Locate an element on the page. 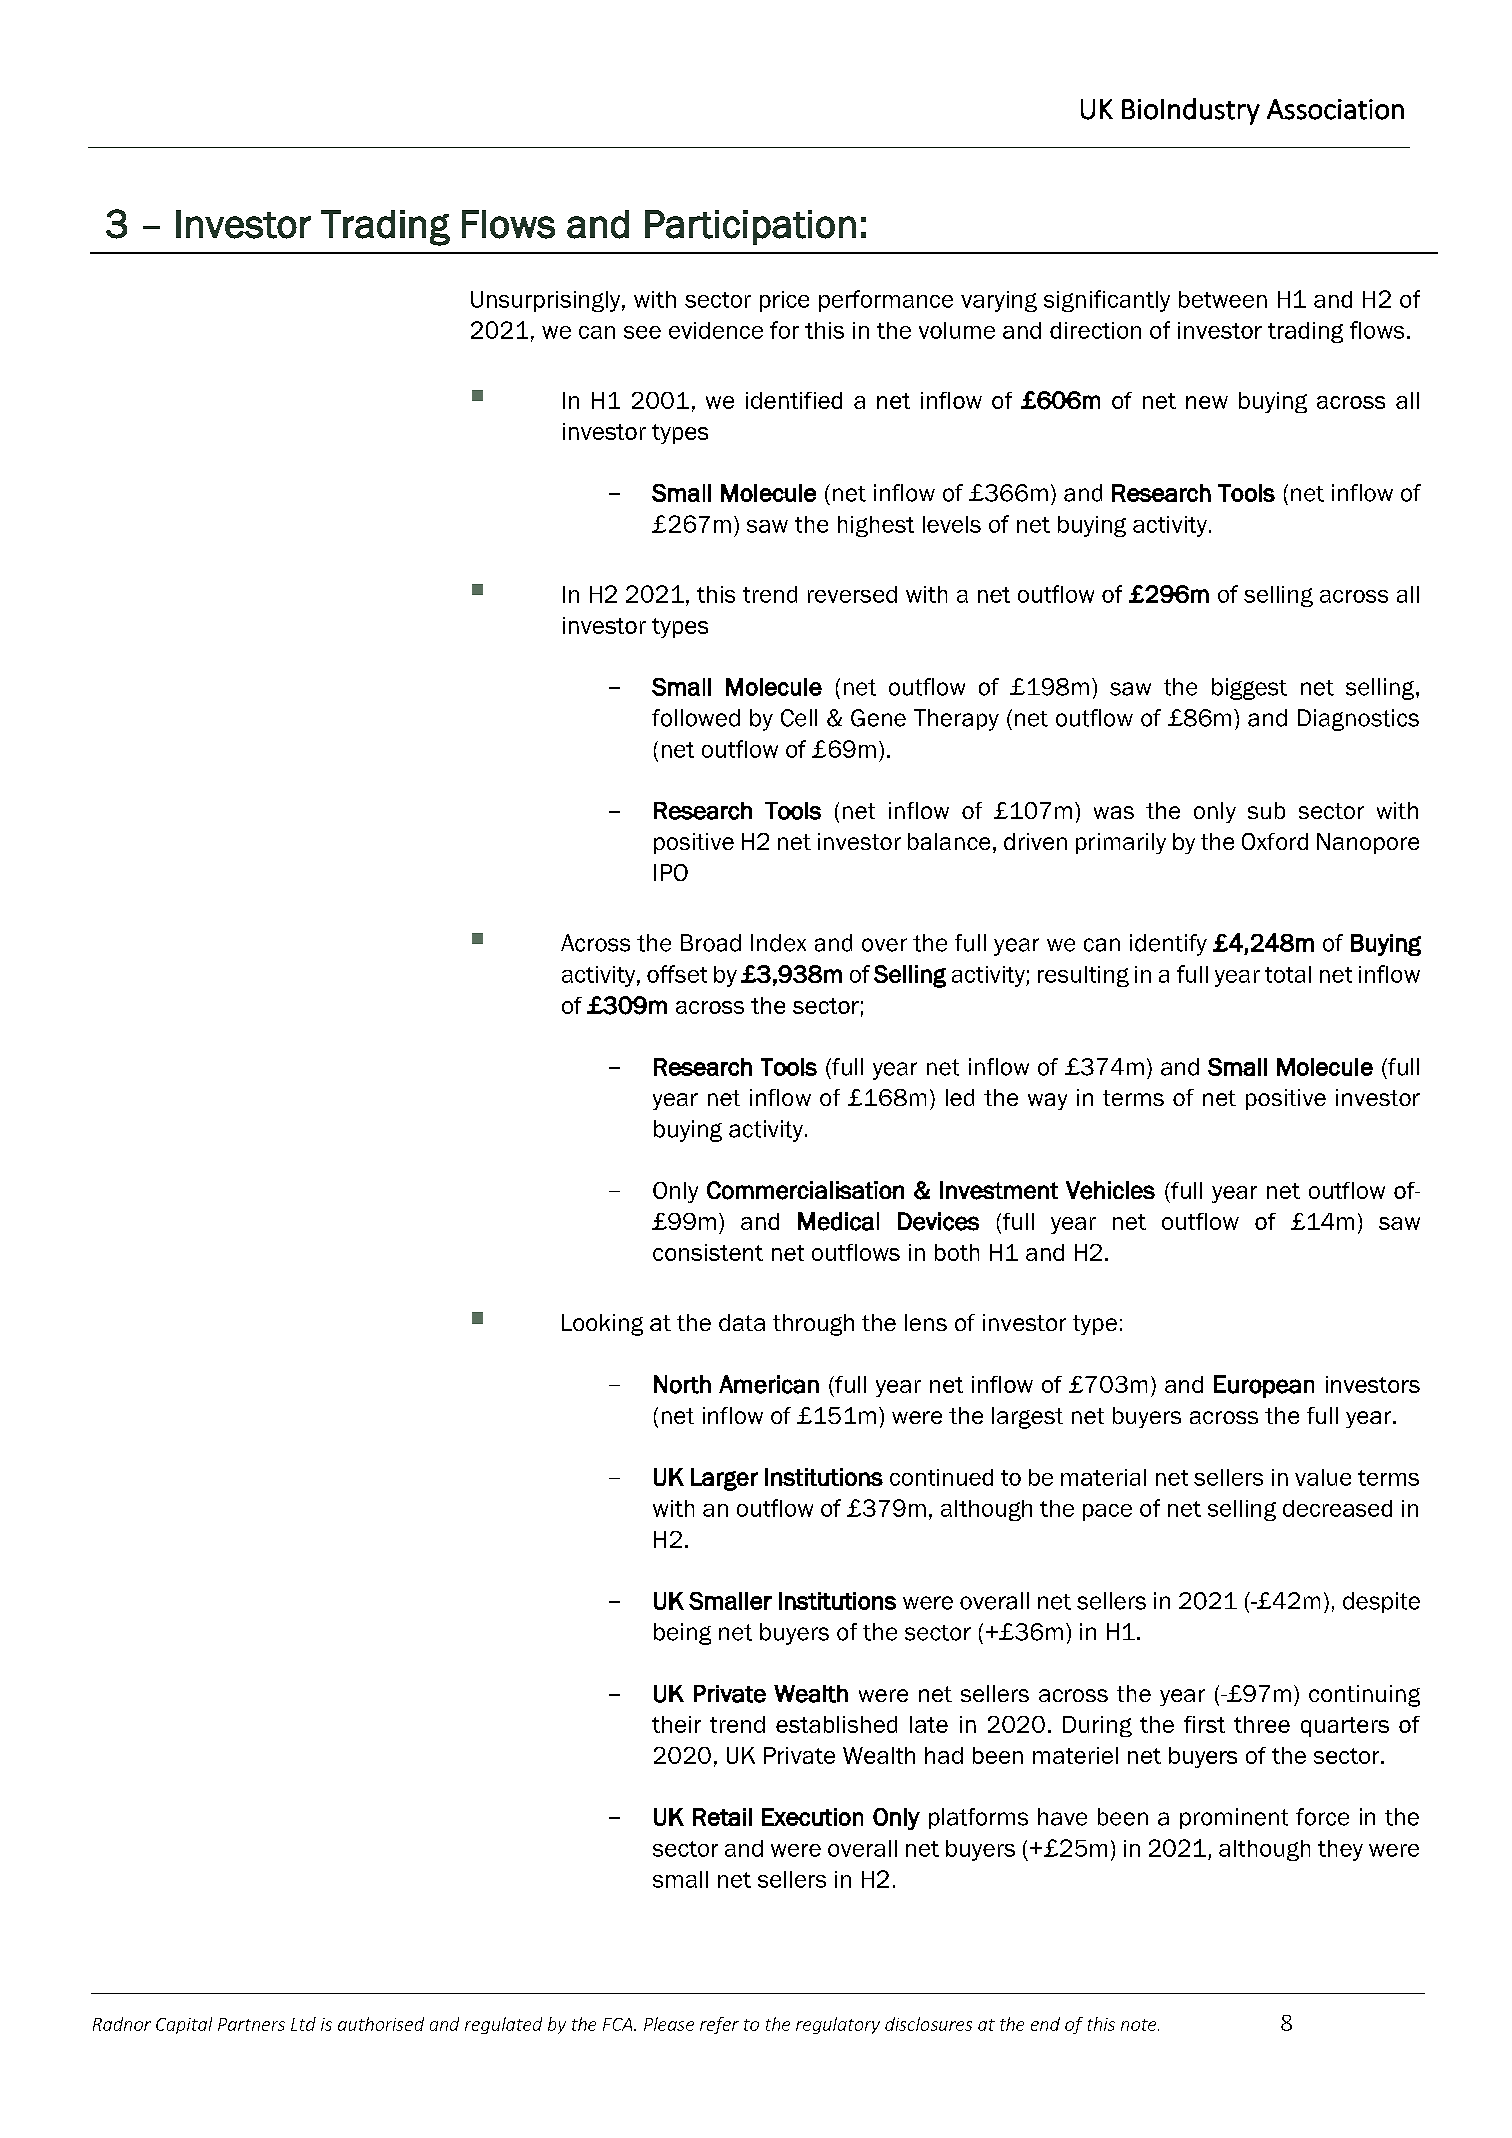 The height and width of the image is (2138, 1512). despite is located at coordinates (1381, 1602).
